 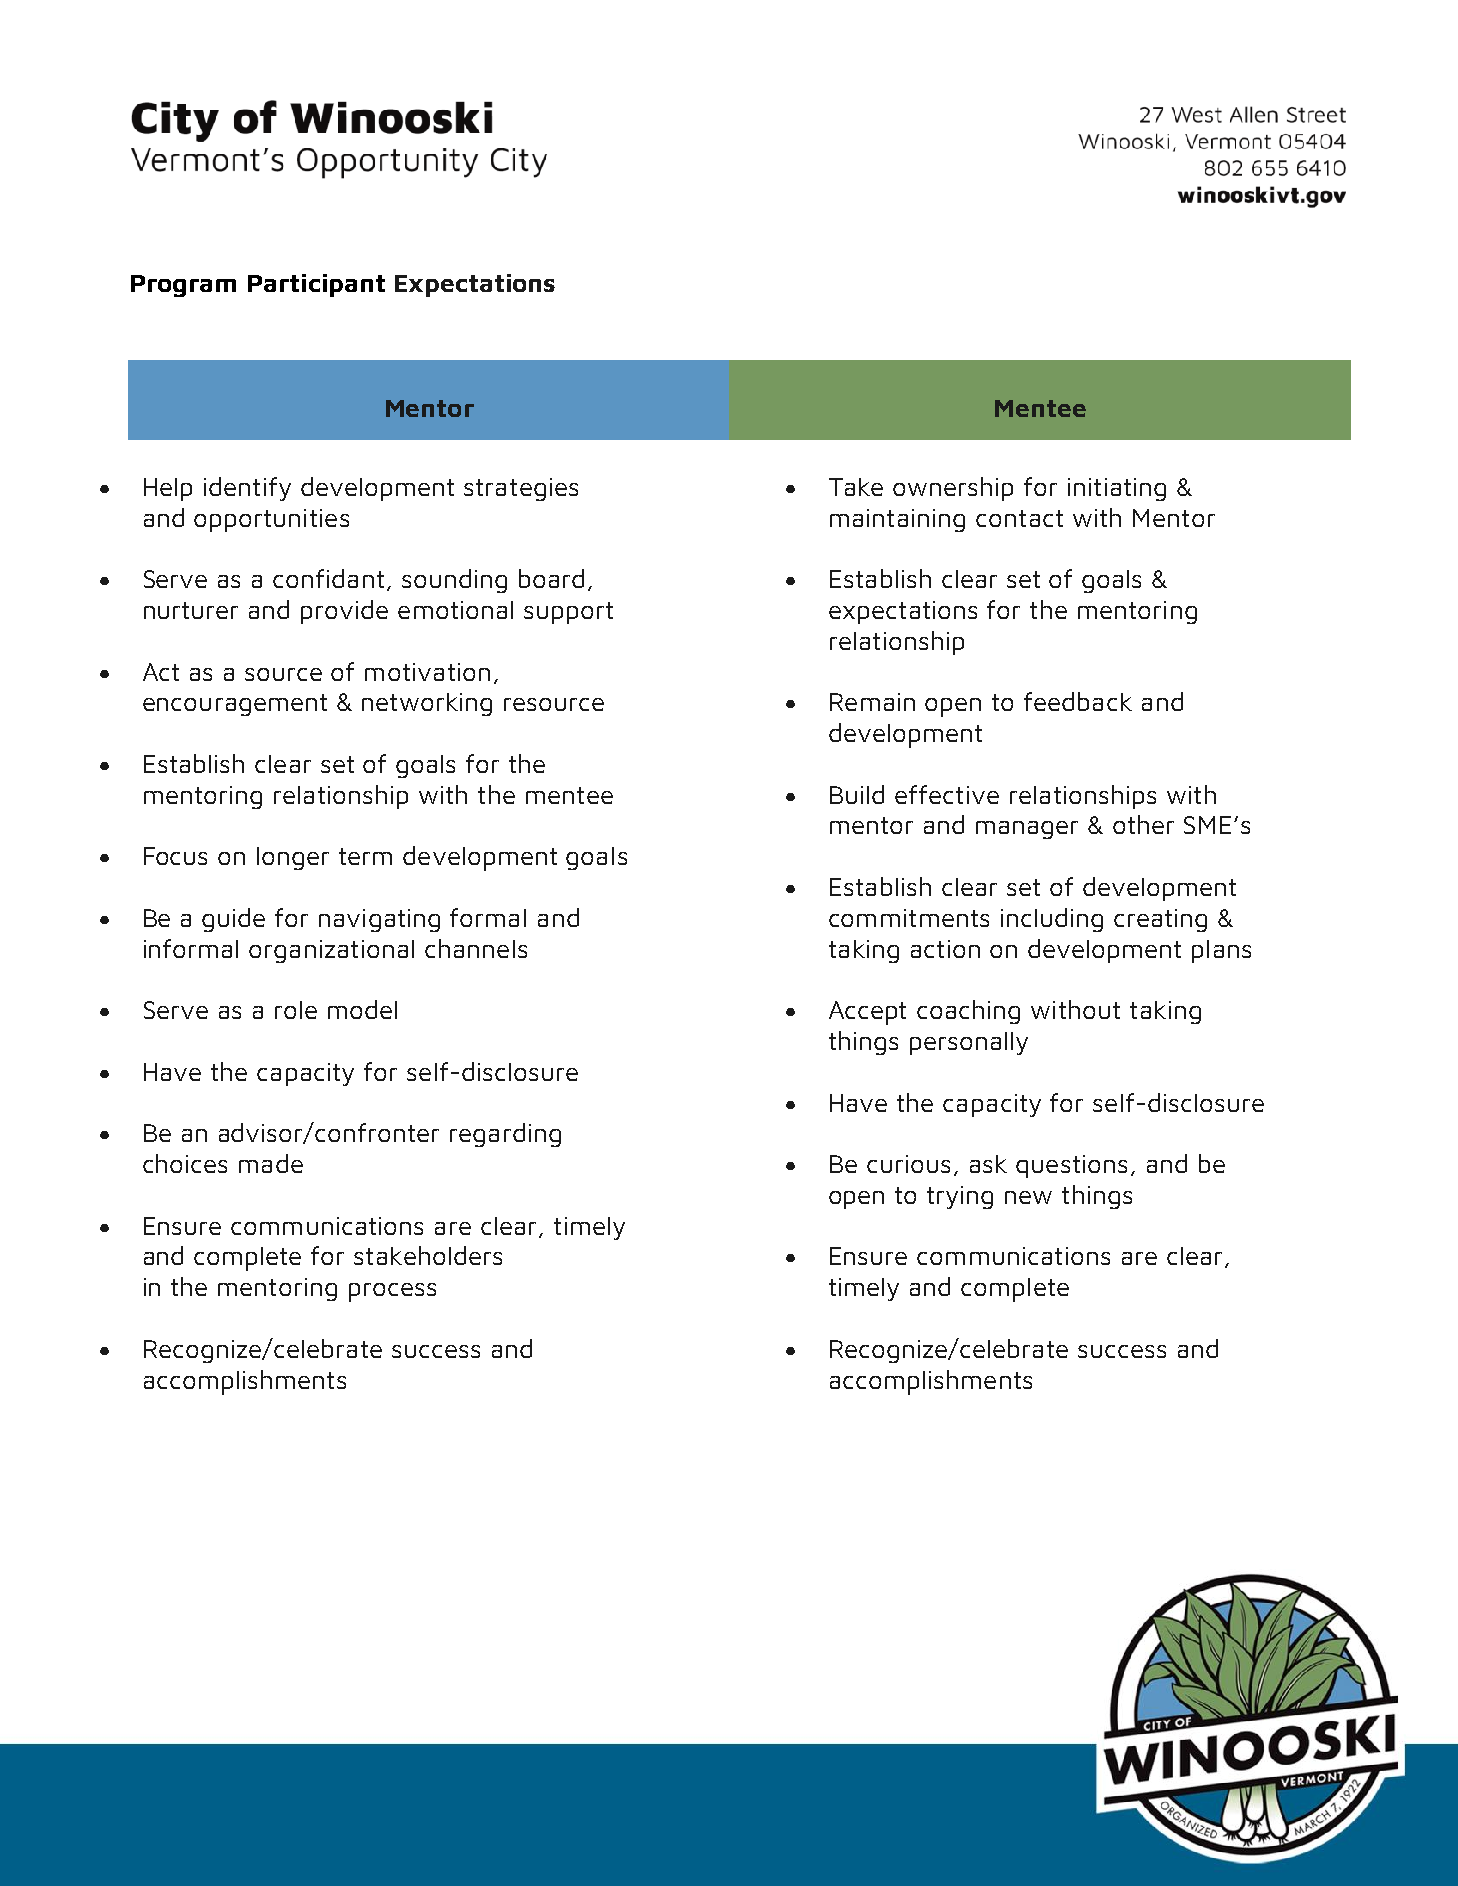 What do you see at coordinates (316, 285) in the screenshot?
I see `Participant` at bounding box center [316, 285].
